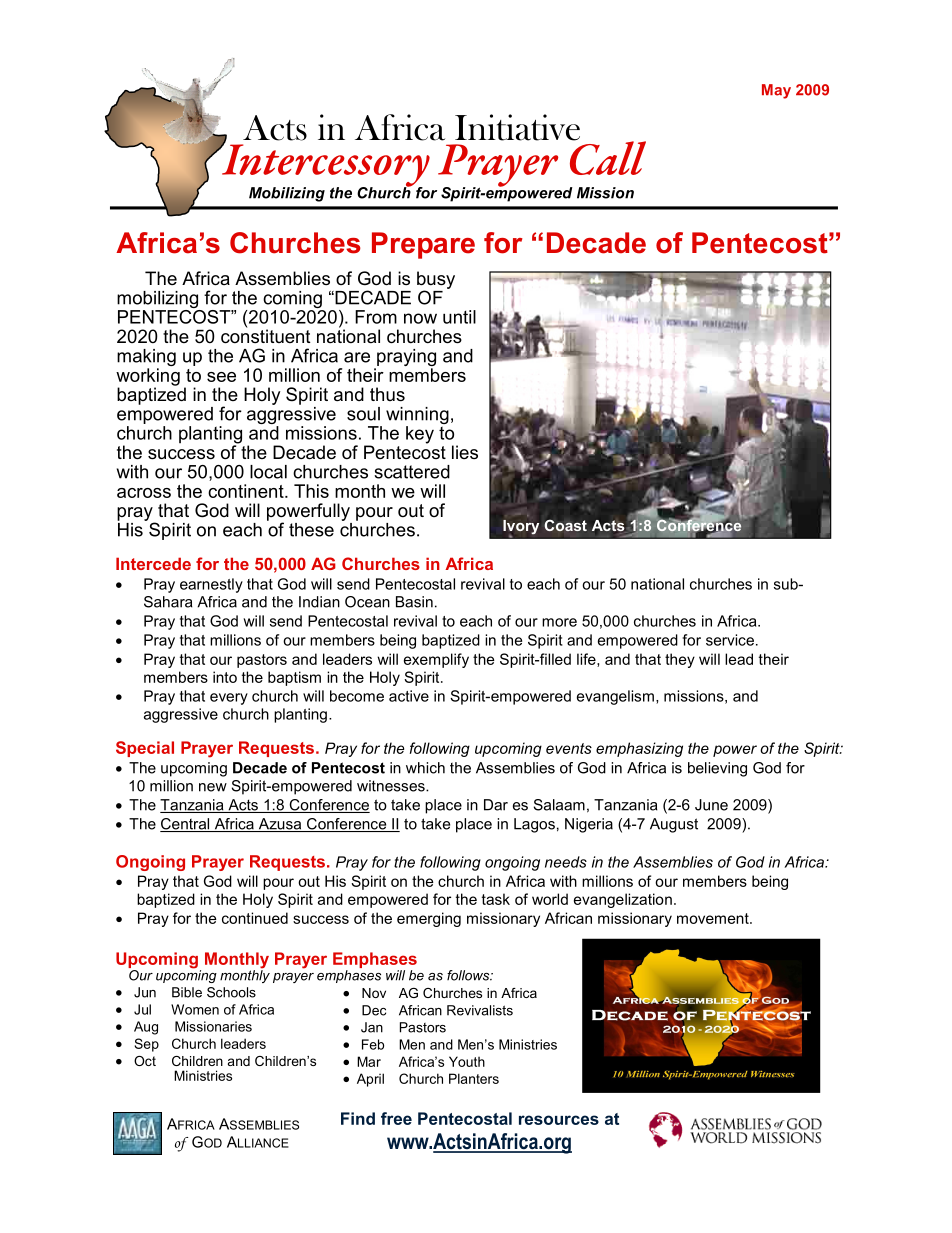  What do you see at coordinates (213, 787) in the screenshot?
I see `new` at bounding box center [213, 787].
